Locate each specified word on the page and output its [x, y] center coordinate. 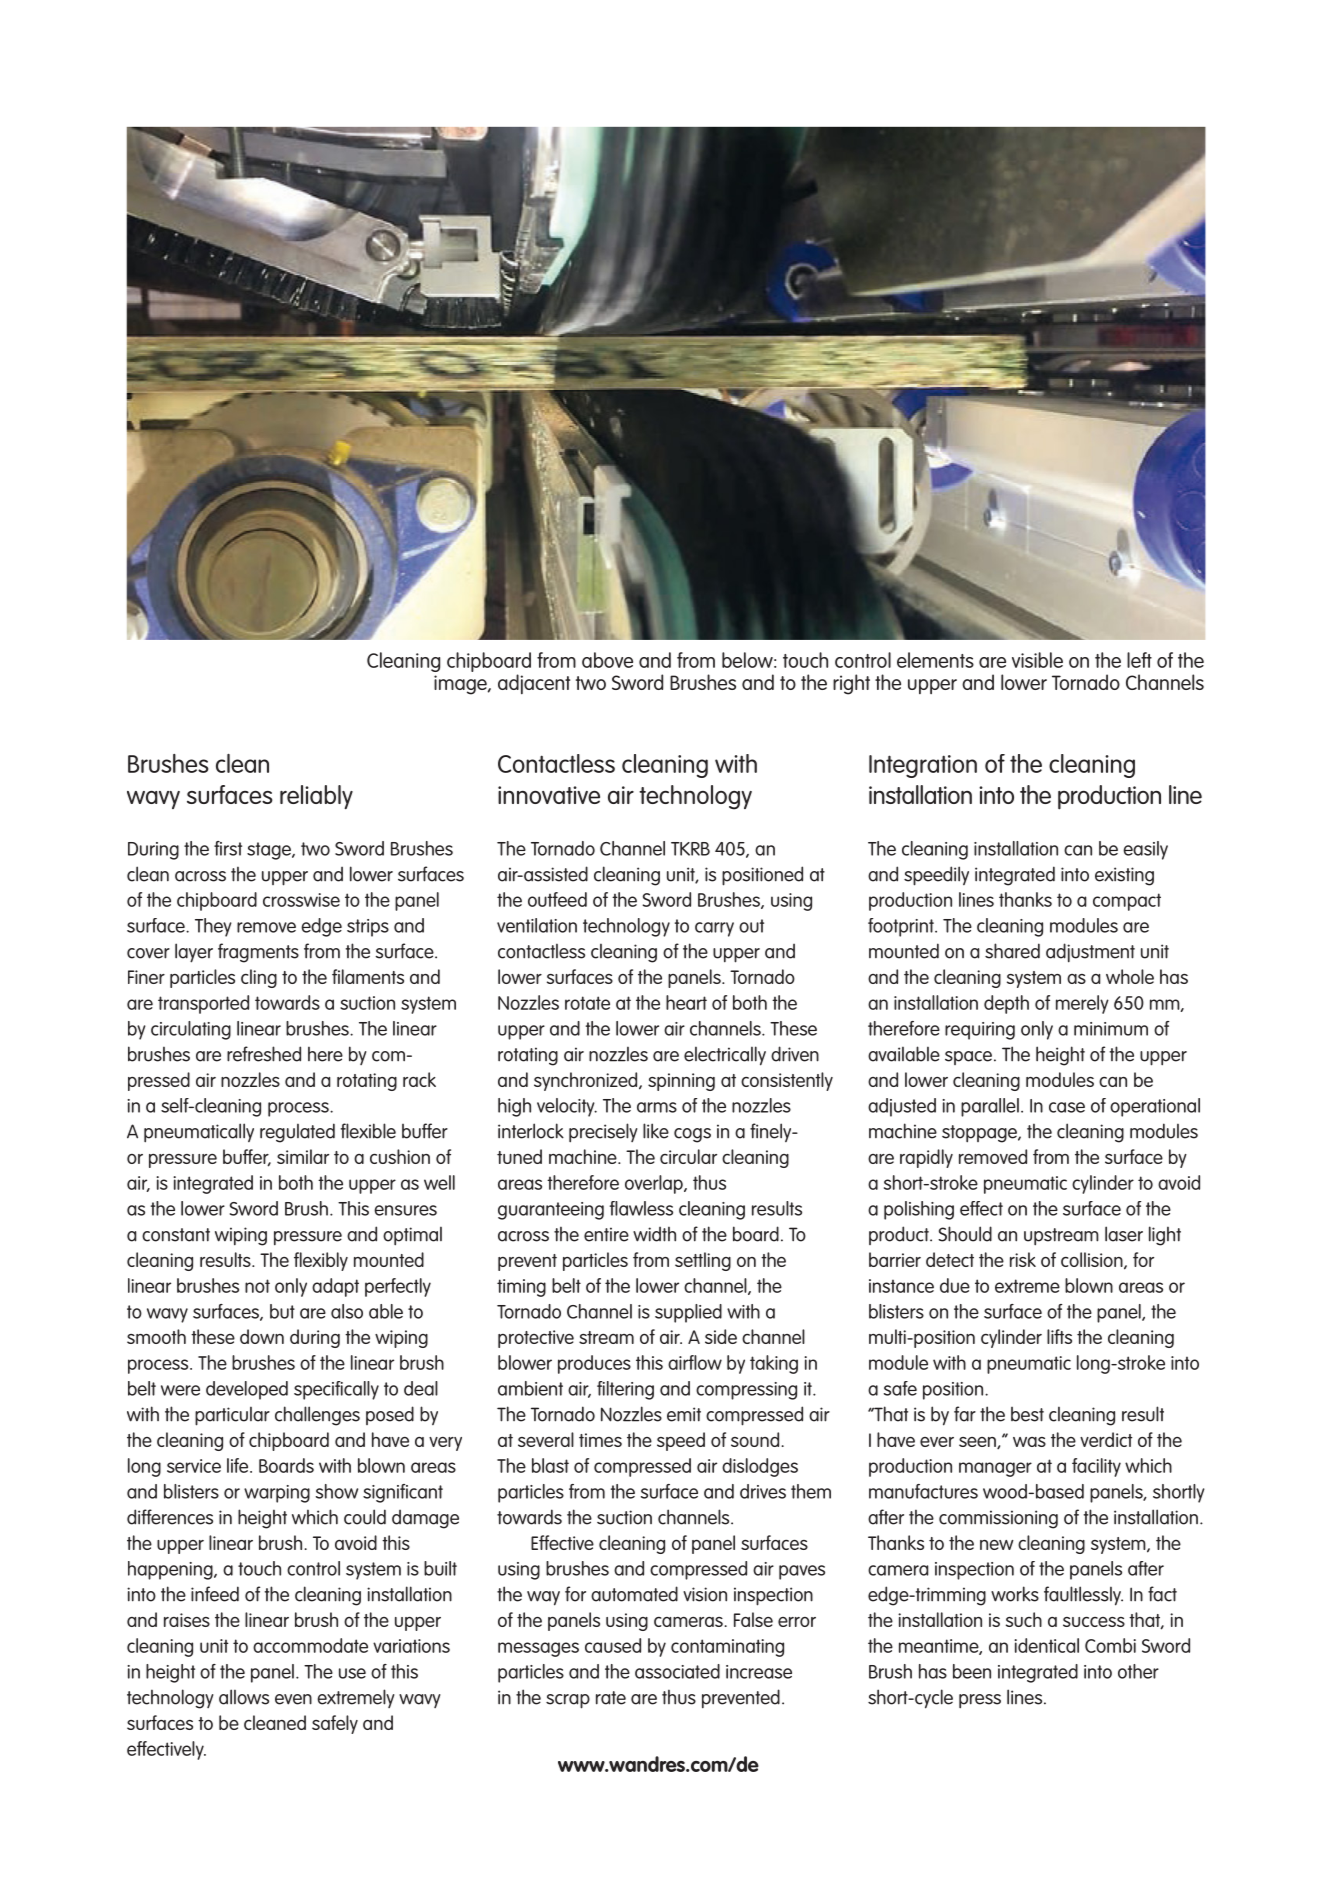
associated [677, 1671]
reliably [316, 797]
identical [1047, 1645]
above [607, 660]
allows [244, 1697]
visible [1037, 660]
